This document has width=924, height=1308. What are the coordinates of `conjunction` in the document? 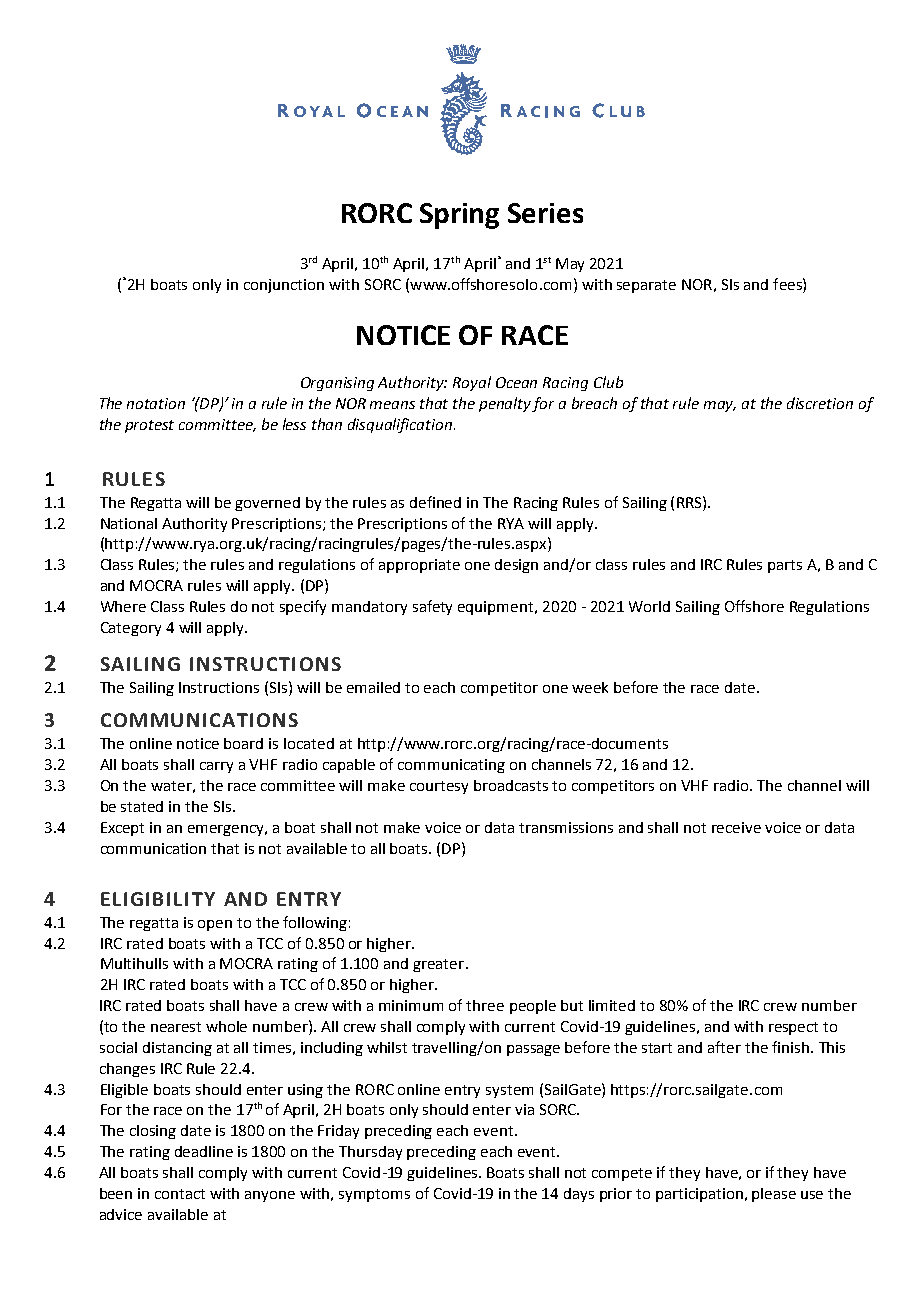 It's located at (284, 286).
